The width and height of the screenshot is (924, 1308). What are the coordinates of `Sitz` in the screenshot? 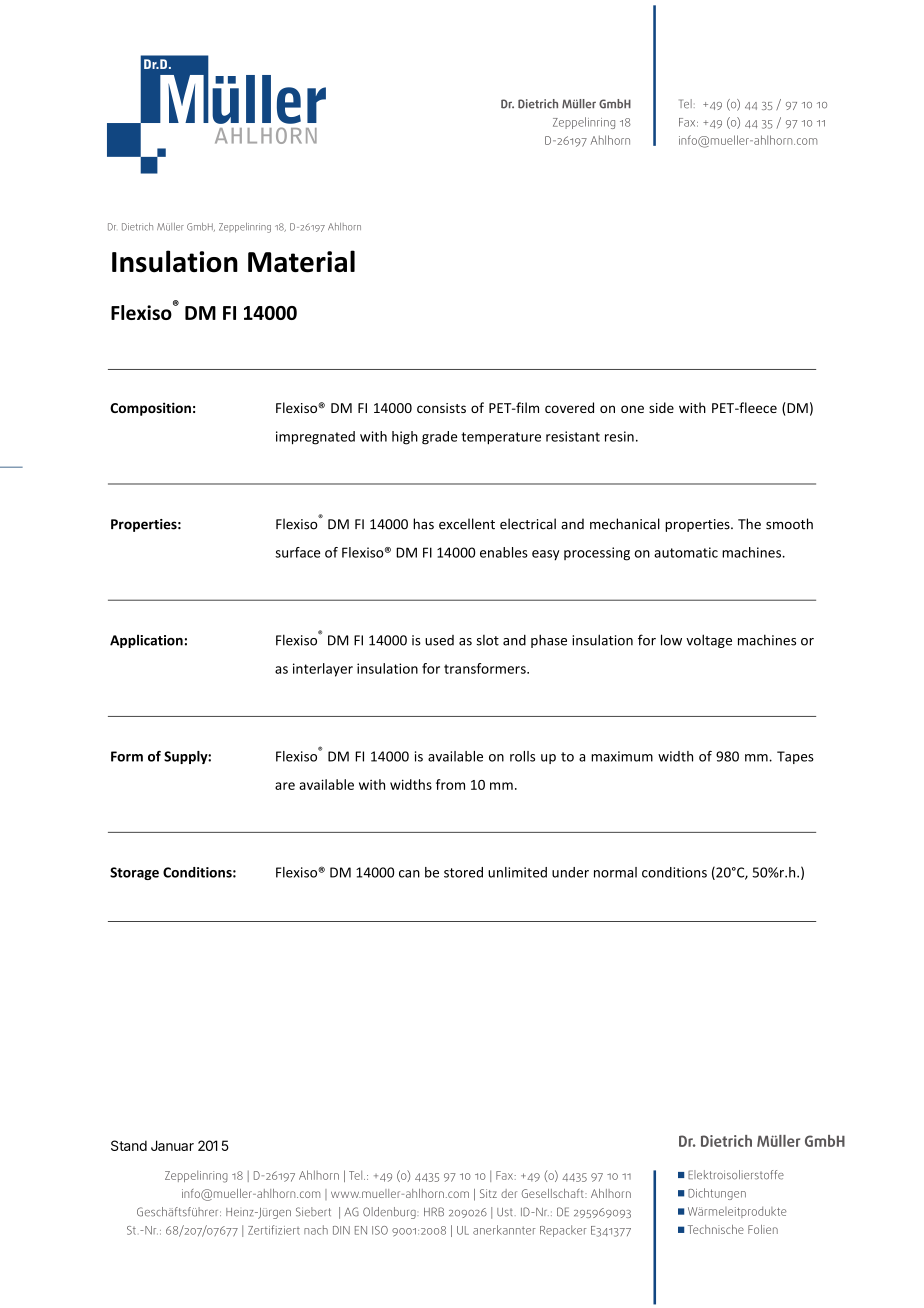 It's located at (488, 1193).
